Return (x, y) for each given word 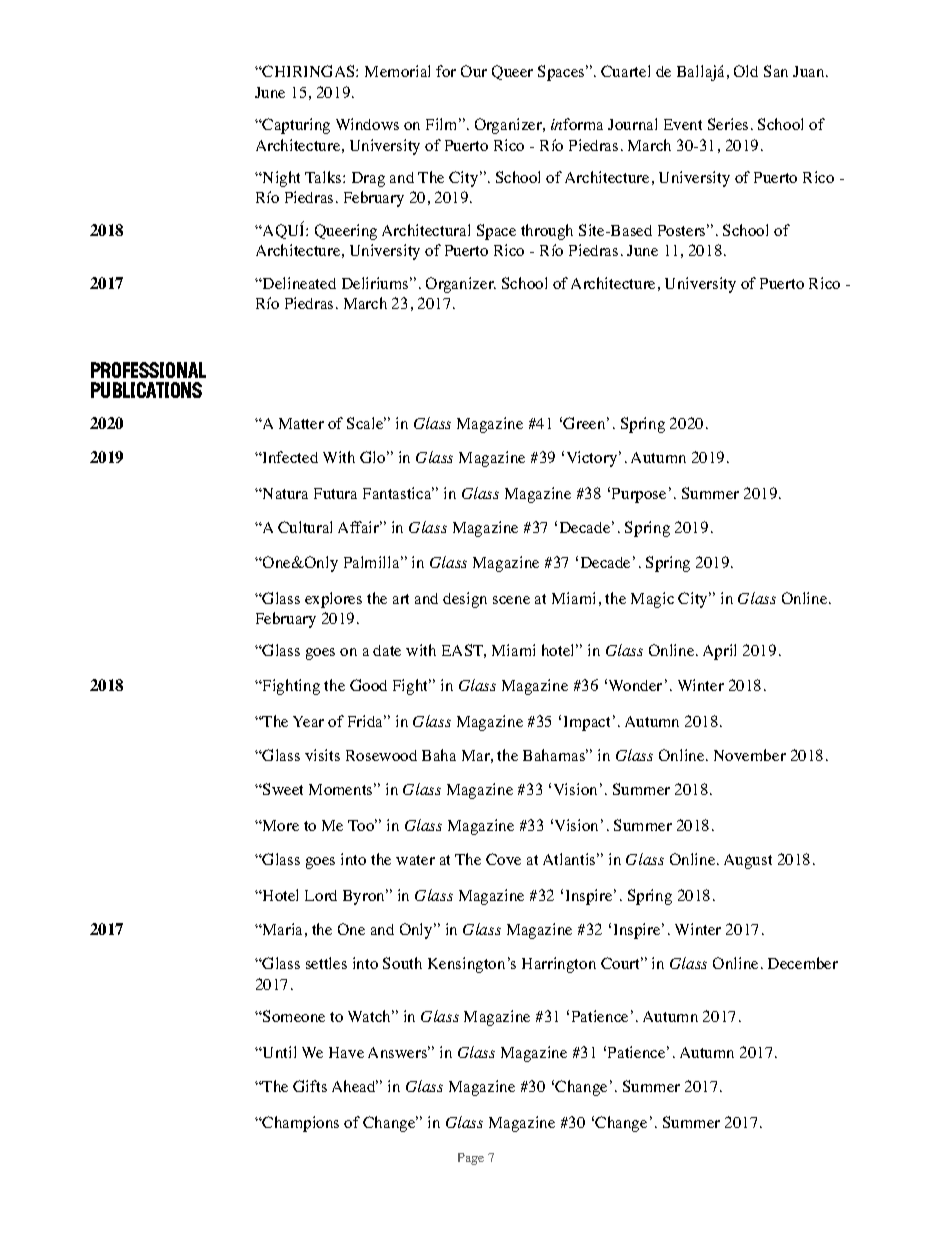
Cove (503, 859)
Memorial (397, 71)
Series (728, 124)
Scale (366, 423)
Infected (289, 457)
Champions (300, 1124)
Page (471, 1159)
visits (322, 755)
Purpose (639, 495)
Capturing (295, 126)
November (750, 755)
